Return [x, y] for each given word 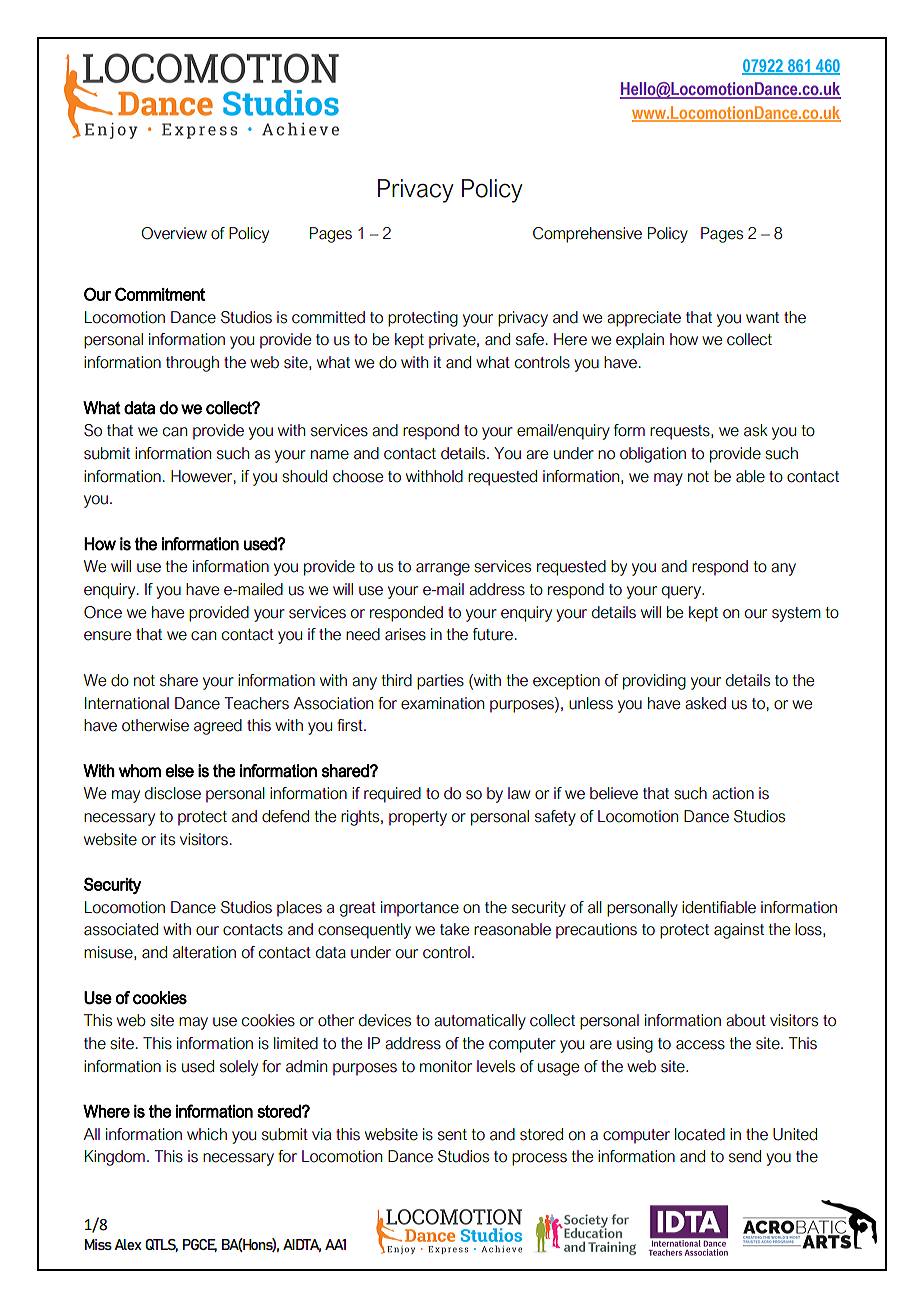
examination [442, 703]
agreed [218, 727]
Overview [174, 233]
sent [452, 1135]
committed [328, 317]
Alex [128, 1244]
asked [705, 703]
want [762, 318]
